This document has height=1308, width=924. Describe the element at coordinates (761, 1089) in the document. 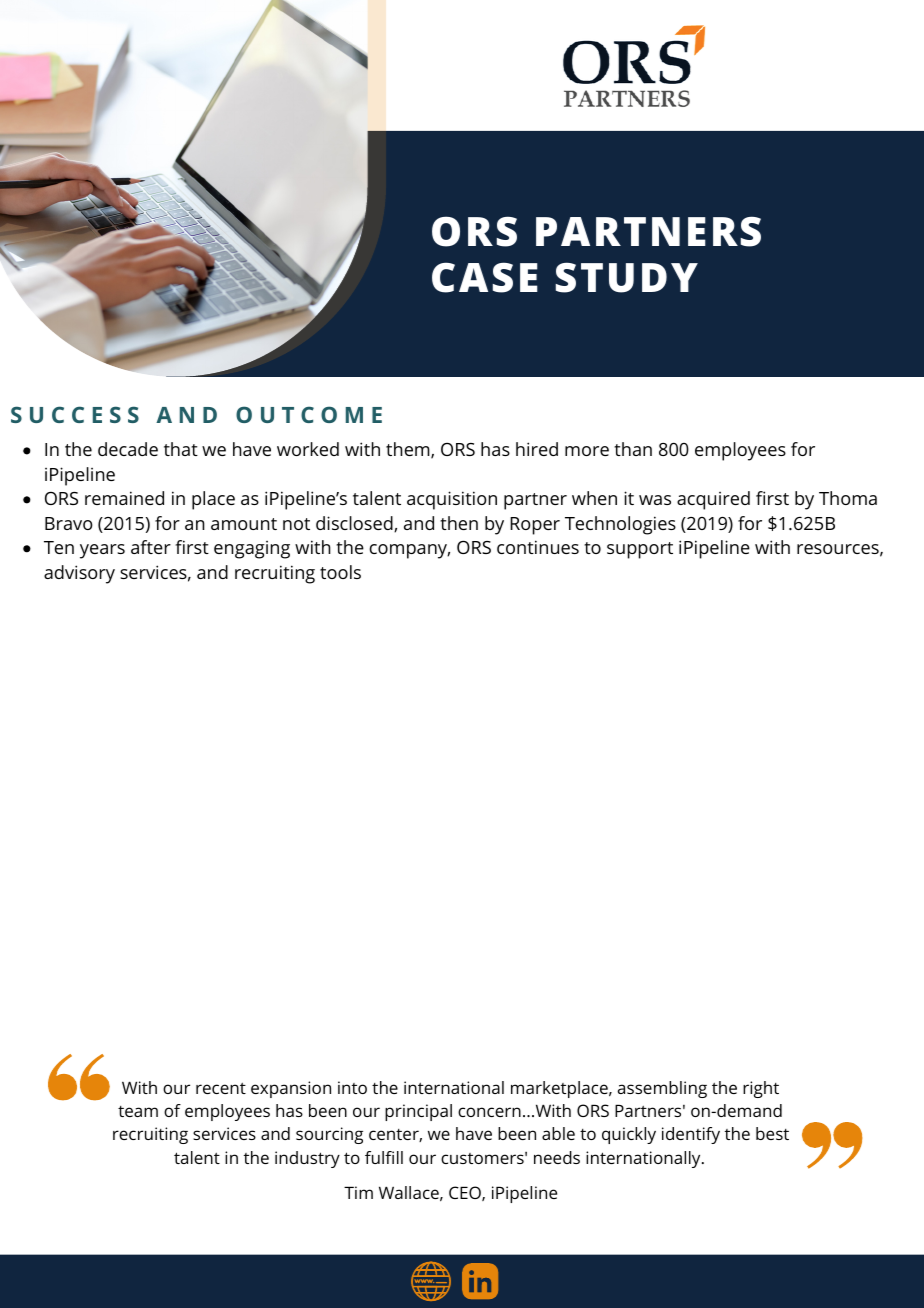

I see `right` at that location.
